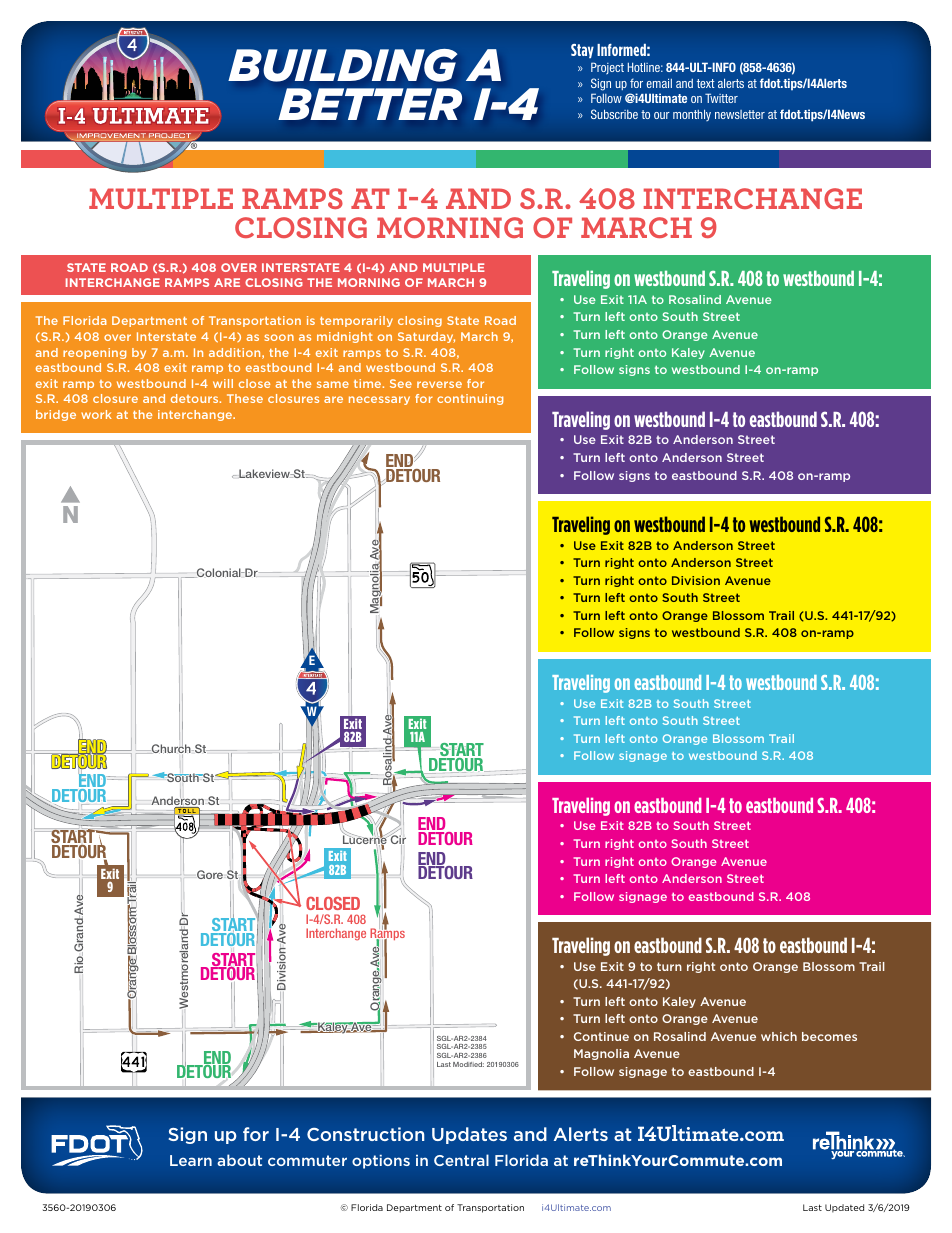  I want to click on Learn, so click(191, 1160).
